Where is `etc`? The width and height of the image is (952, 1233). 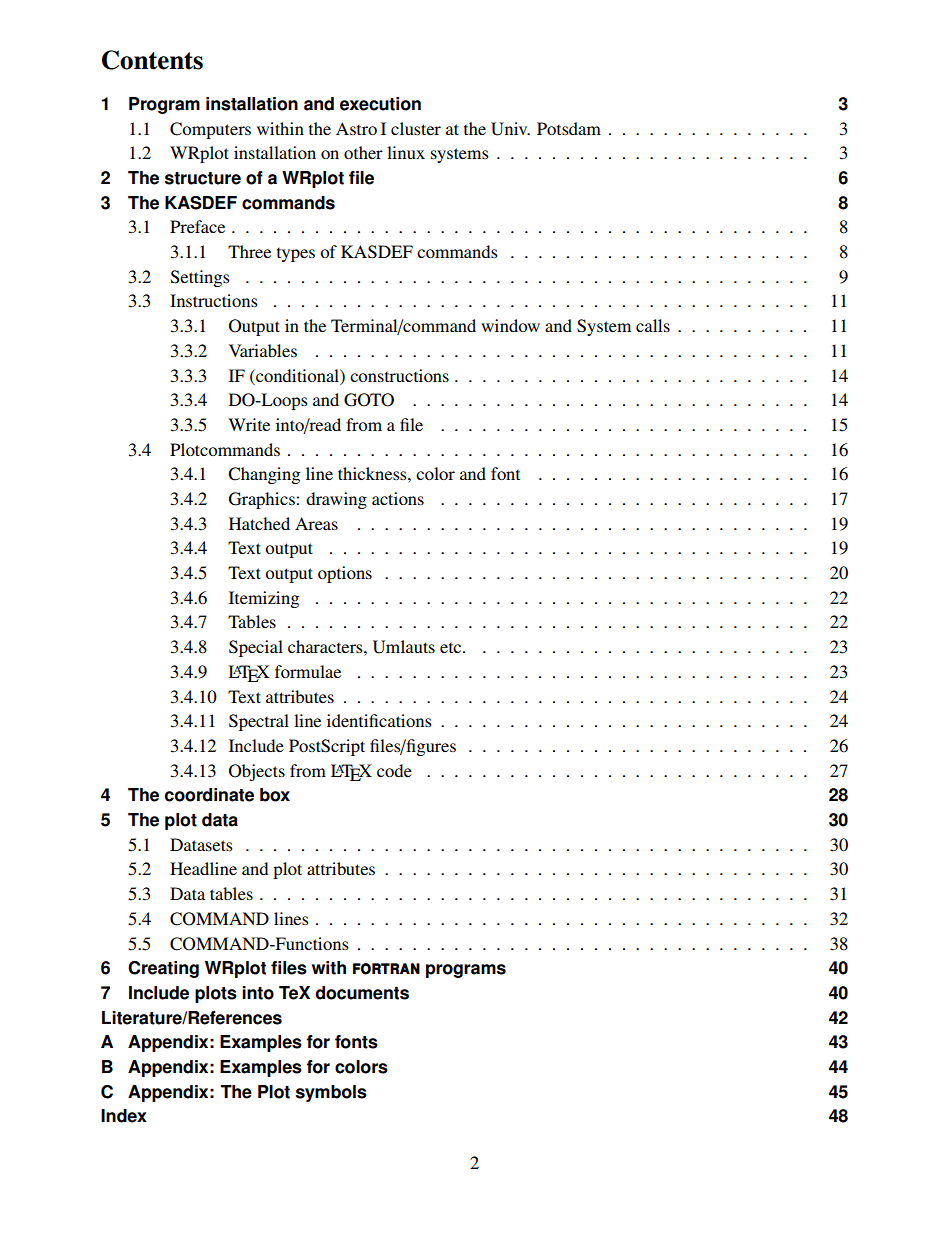
etc is located at coordinates (452, 648).
